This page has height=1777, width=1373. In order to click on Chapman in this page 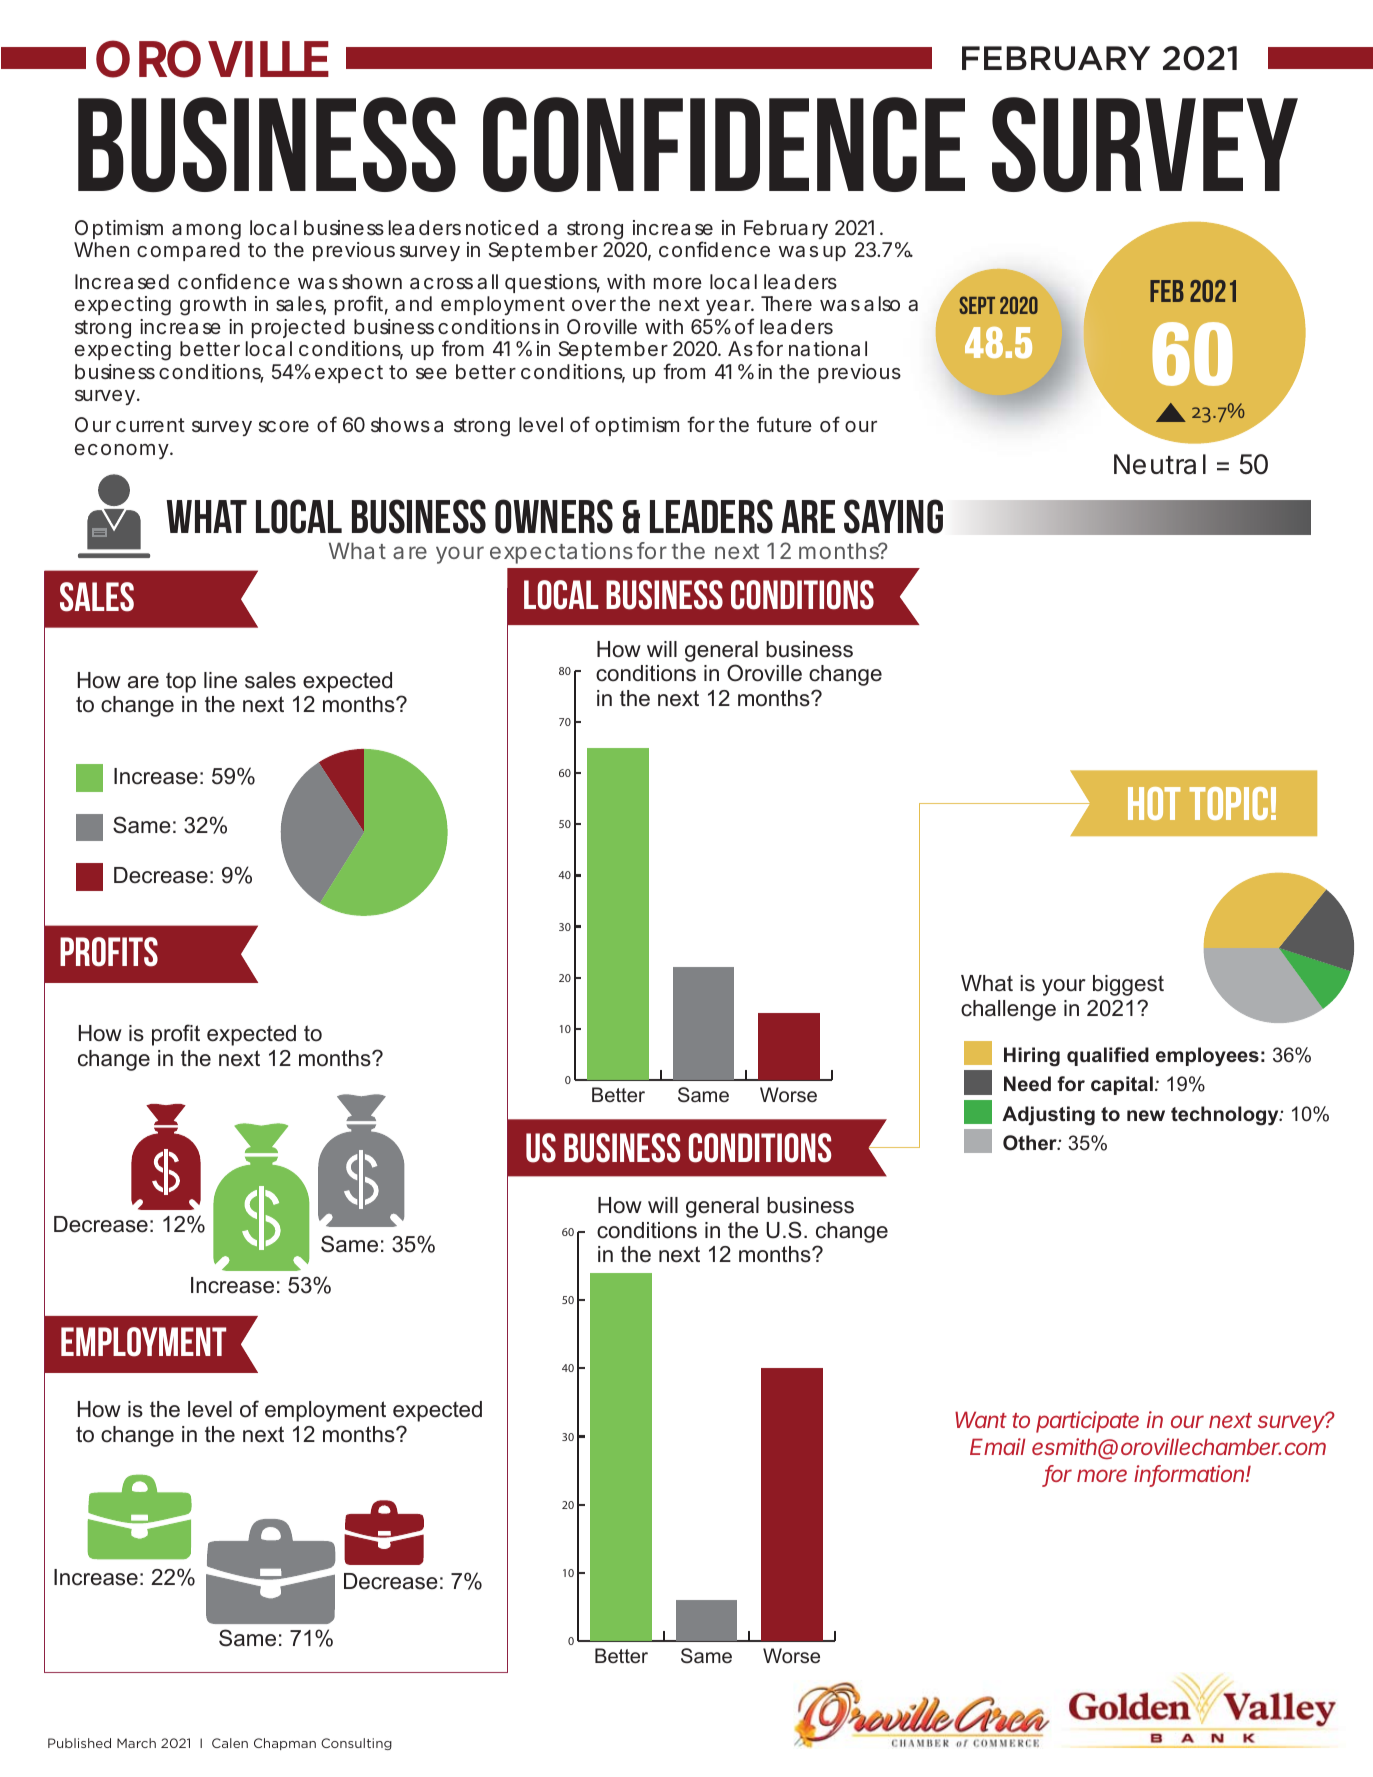, I will do `click(285, 1744)`.
